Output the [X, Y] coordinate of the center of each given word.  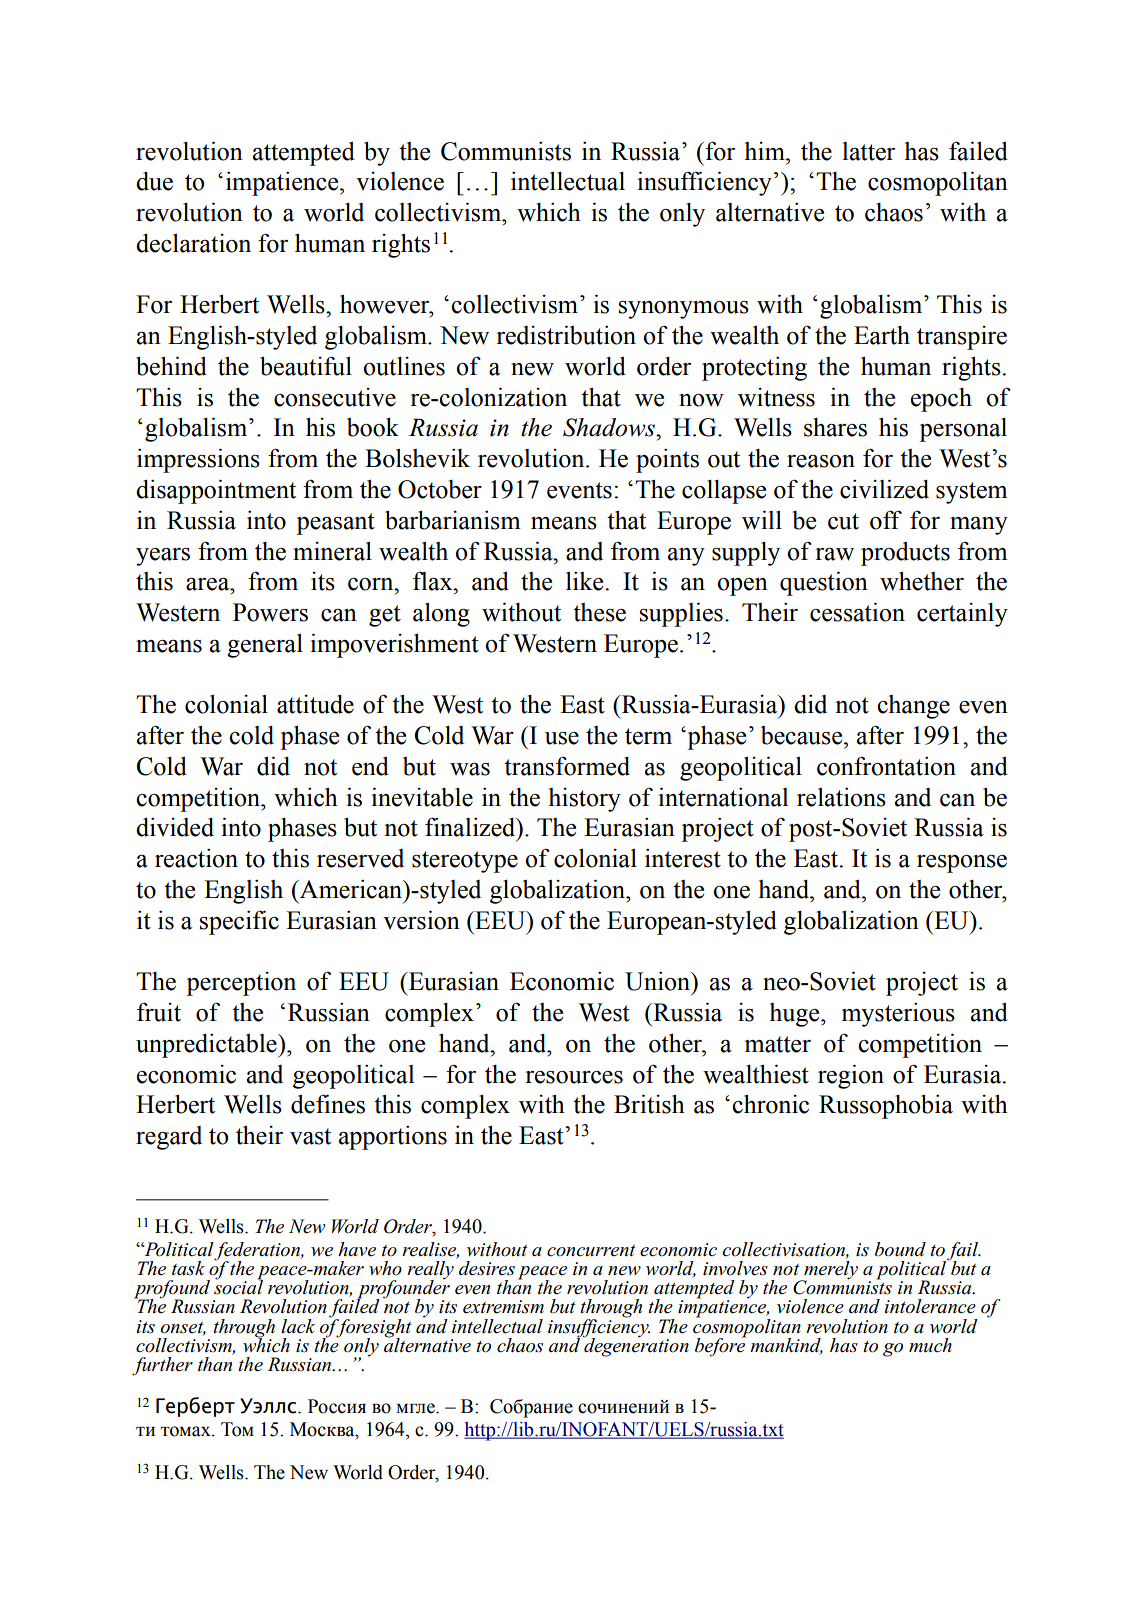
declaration [193, 243]
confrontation [886, 766]
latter [869, 151]
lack [298, 1326]
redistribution [566, 335]
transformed [567, 766]
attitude [315, 704]
